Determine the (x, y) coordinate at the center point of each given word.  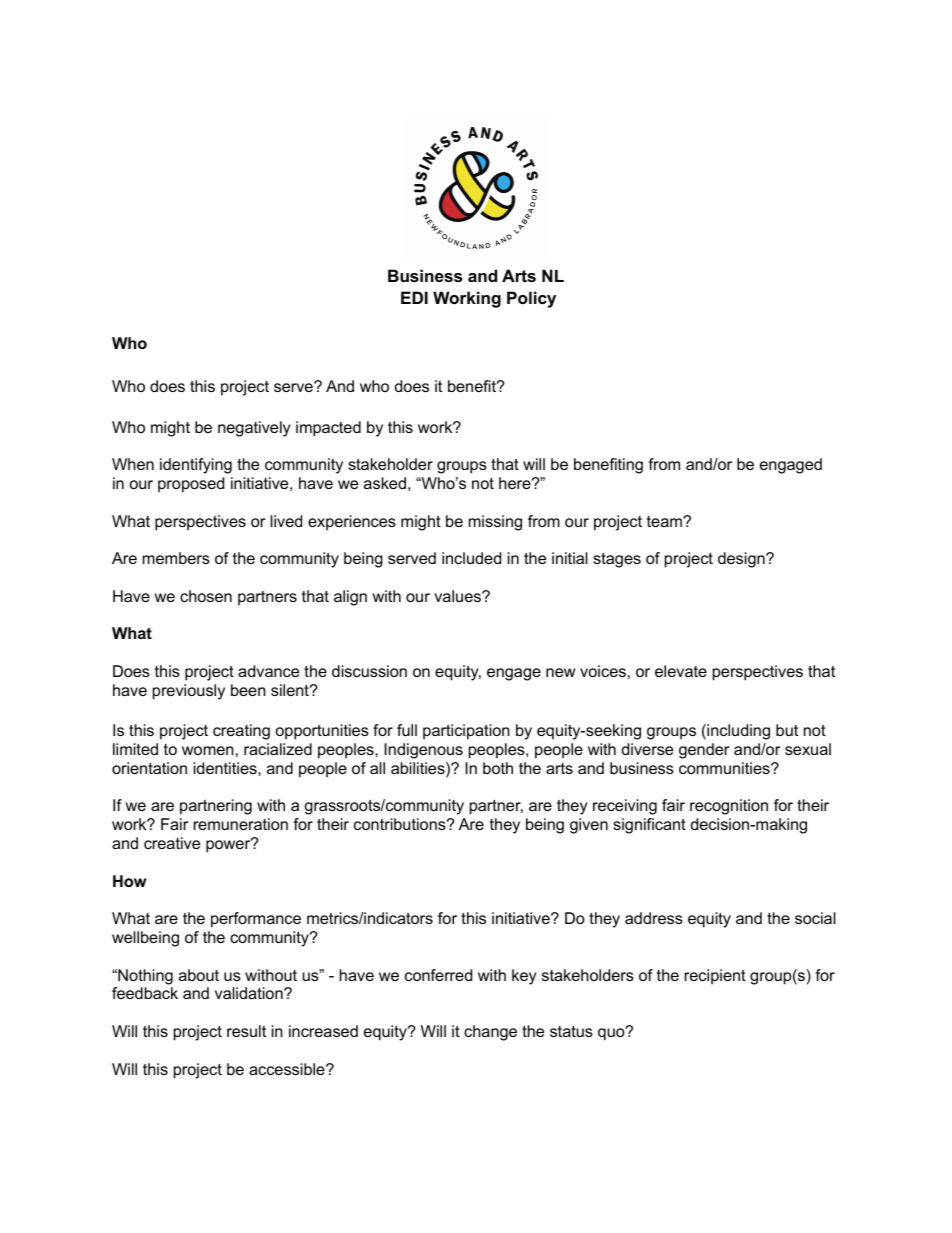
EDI (414, 297)
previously (189, 692)
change (490, 1033)
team (665, 521)
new (560, 672)
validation (250, 993)
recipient (715, 977)
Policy (531, 299)
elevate (681, 671)
